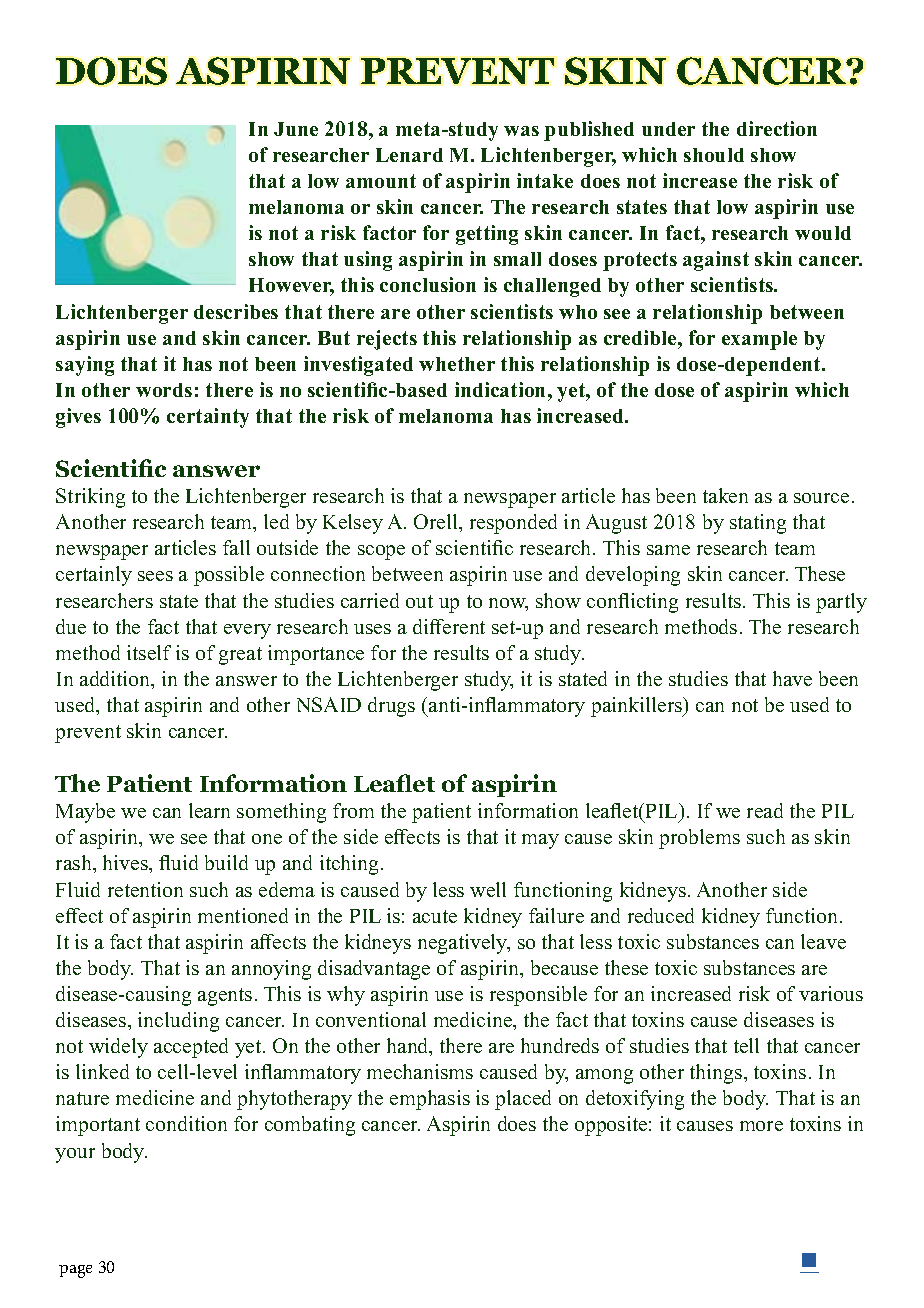 The width and height of the image is (924, 1308). Describe the element at coordinates (761, 1126) in the image. I see `more` at that location.
